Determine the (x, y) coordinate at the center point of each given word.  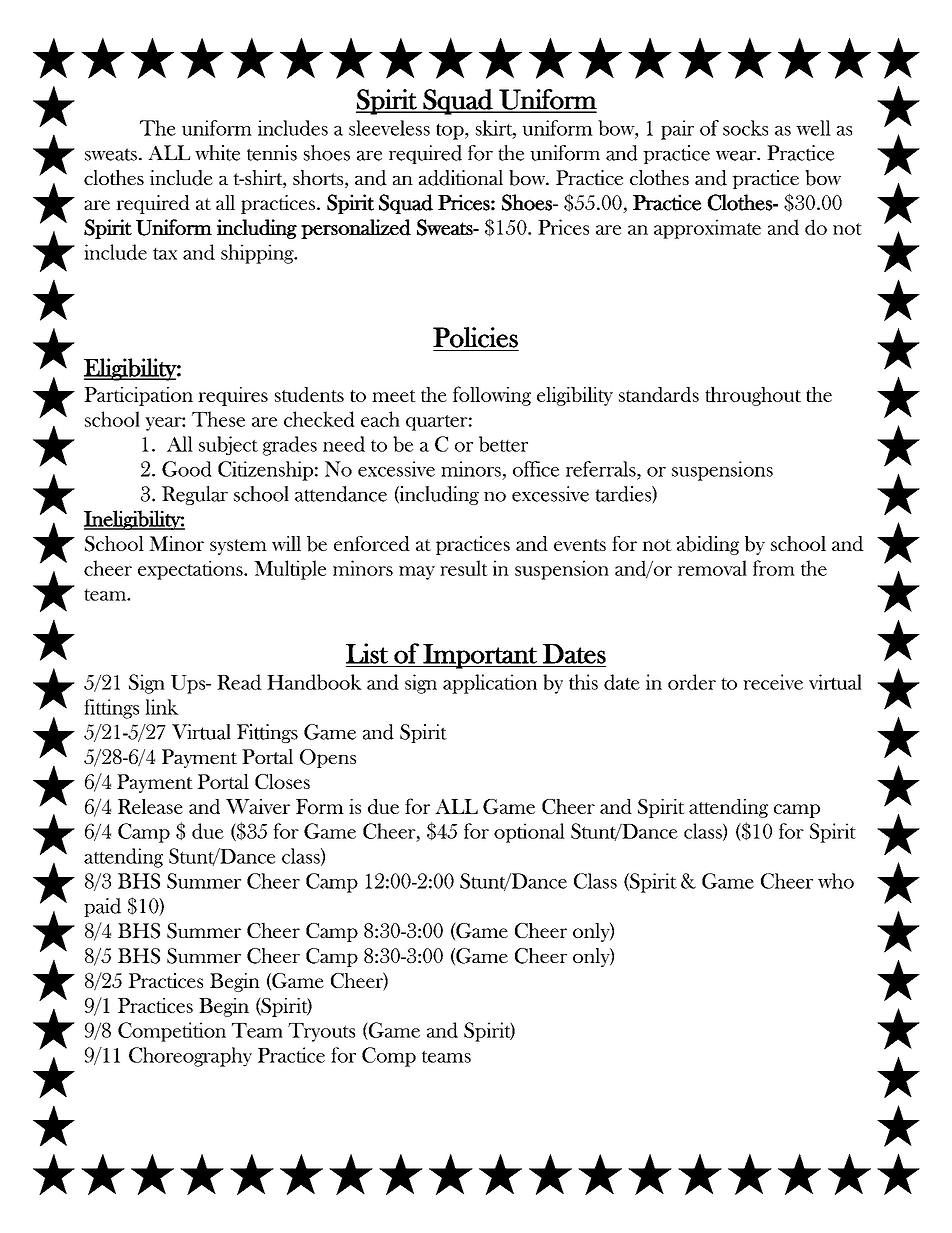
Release (150, 806)
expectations (191, 570)
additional (461, 178)
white (217, 153)
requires (233, 396)
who (836, 881)
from (774, 568)
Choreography (190, 1057)
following (492, 396)
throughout (753, 396)
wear (737, 156)
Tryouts (321, 1032)
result (464, 568)
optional (529, 833)
